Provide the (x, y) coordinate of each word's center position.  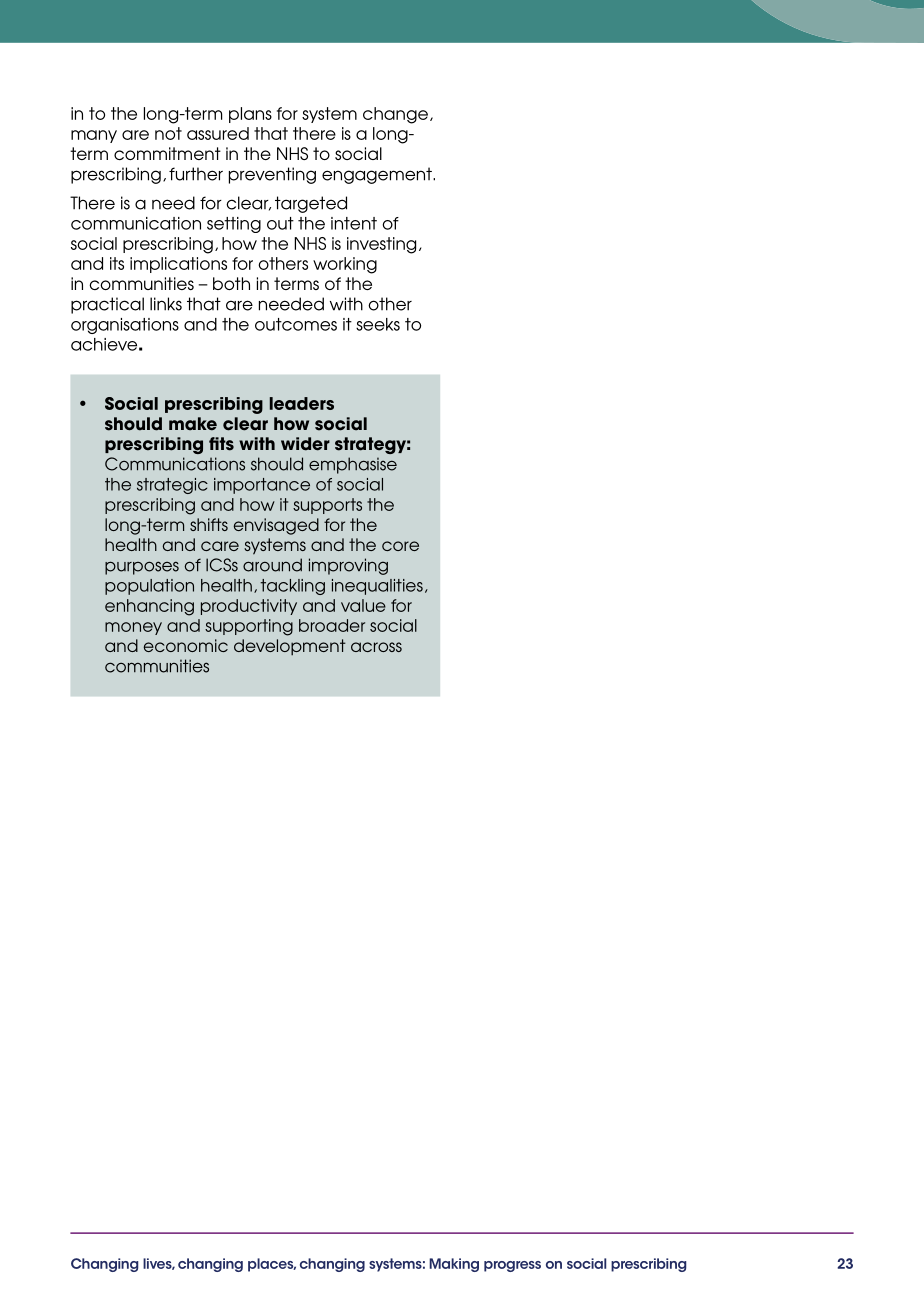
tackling (292, 587)
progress (512, 1266)
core (400, 546)
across (376, 647)
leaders (302, 403)
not (168, 133)
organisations (125, 326)
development (290, 647)
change (395, 115)
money (133, 628)
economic (186, 645)
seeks (378, 324)
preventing (272, 175)
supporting (249, 627)
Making (454, 1265)
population (149, 587)
